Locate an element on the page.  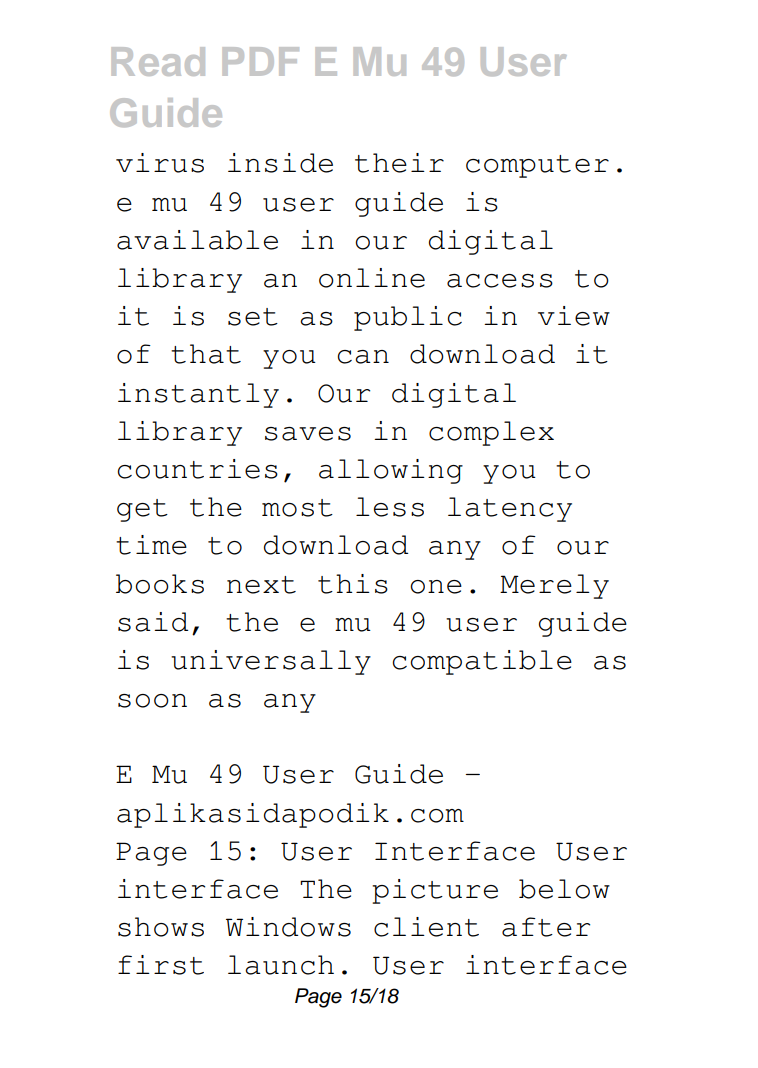
after is located at coordinates (546, 927).
